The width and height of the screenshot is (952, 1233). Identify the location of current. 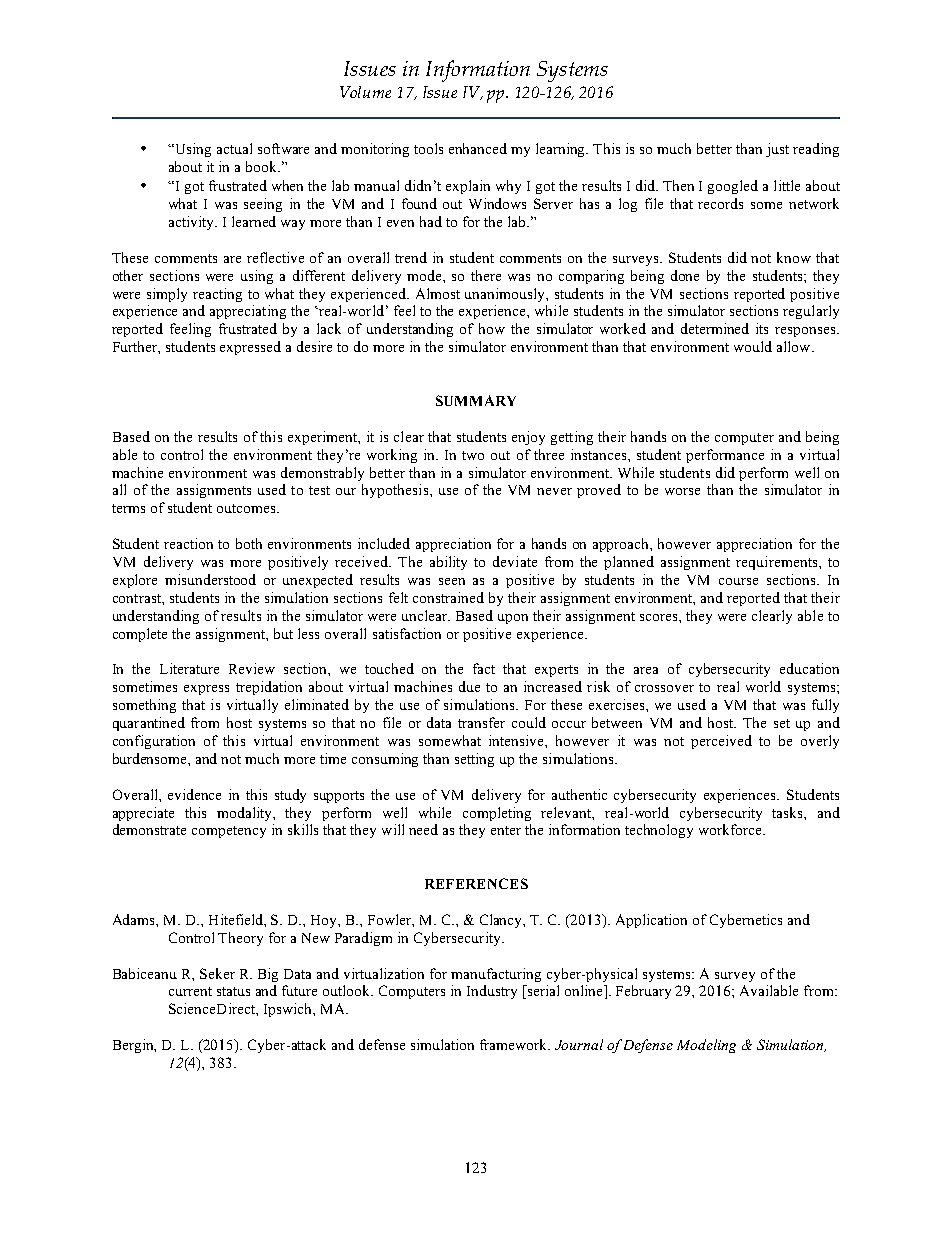
(190, 991).
